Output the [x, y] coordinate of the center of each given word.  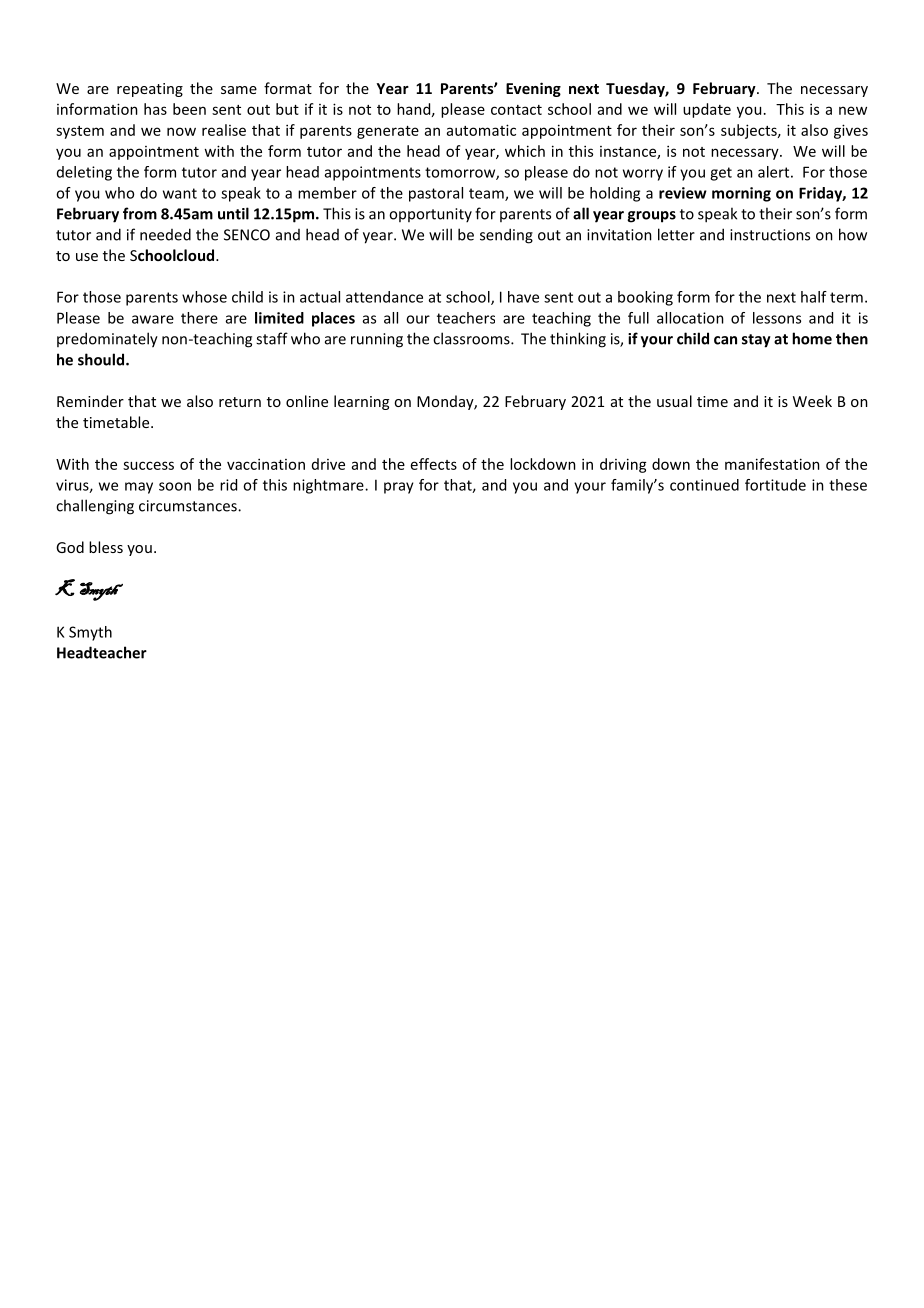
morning [741, 194]
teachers [466, 318]
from [140, 213]
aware [153, 319]
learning [361, 402]
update [707, 110]
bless [106, 547]
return [240, 402]
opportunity [430, 215]
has [155, 109]
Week [812, 401]
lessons [777, 318]
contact [516, 110]
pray [399, 488]
